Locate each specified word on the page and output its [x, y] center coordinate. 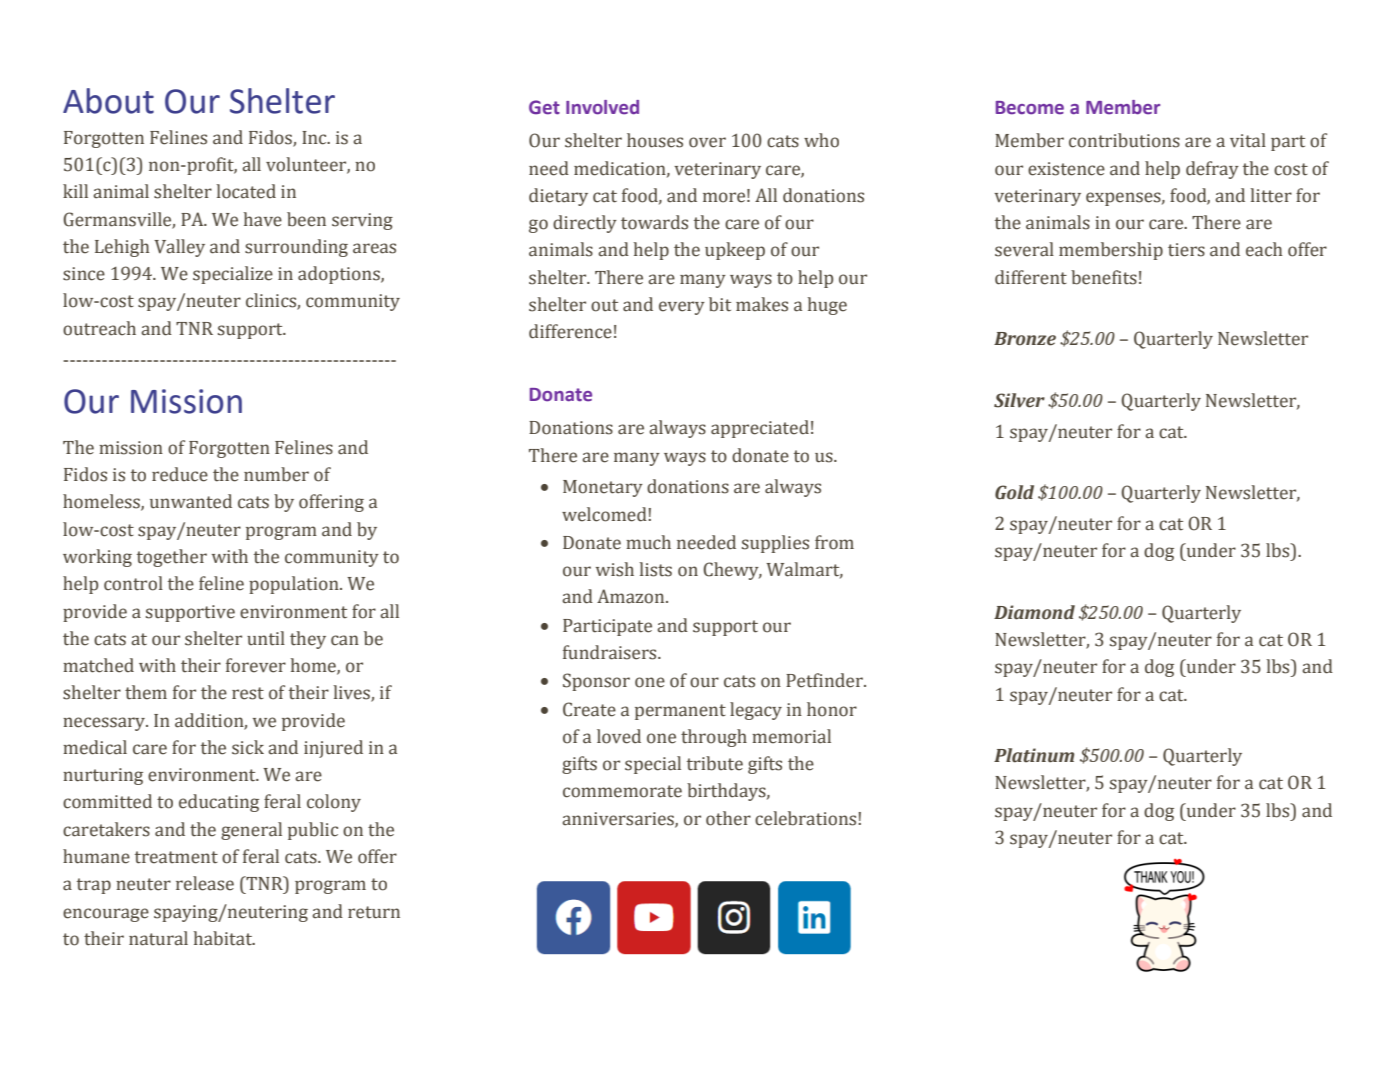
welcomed [605, 514]
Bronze [1025, 339]
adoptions [340, 275]
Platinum [1034, 755]
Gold [1014, 492]
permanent [680, 712]
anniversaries [619, 819]
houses [655, 140]
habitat [224, 938]
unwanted [191, 501]
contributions [1124, 140]
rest [248, 693]
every [682, 308]
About [108, 101]
